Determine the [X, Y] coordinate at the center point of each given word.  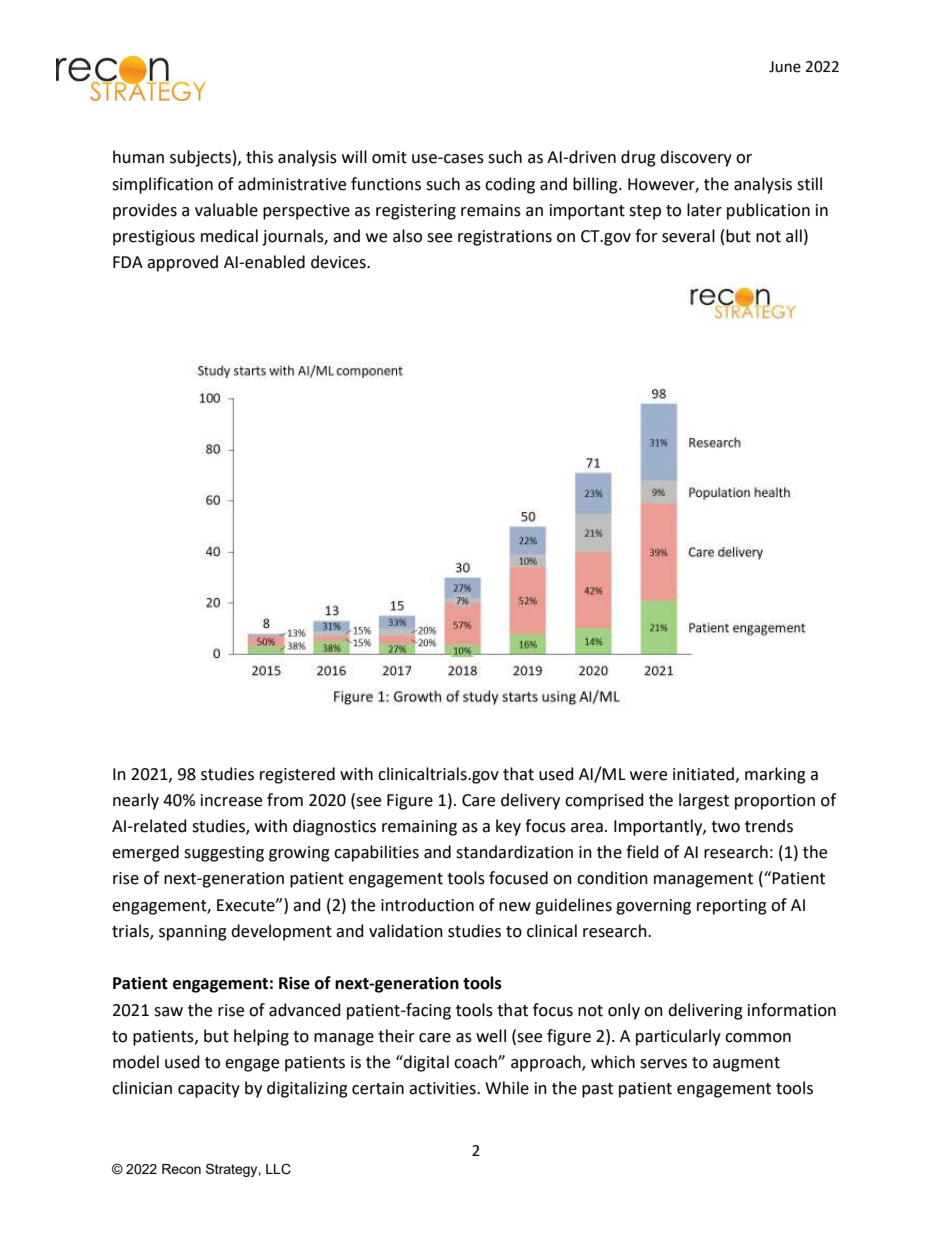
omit [389, 157]
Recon [181, 1169]
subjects [200, 158]
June [785, 67]
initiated [703, 774]
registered [297, 775]
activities [443, 1088]
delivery [530, 801]
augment [746, 1064]
